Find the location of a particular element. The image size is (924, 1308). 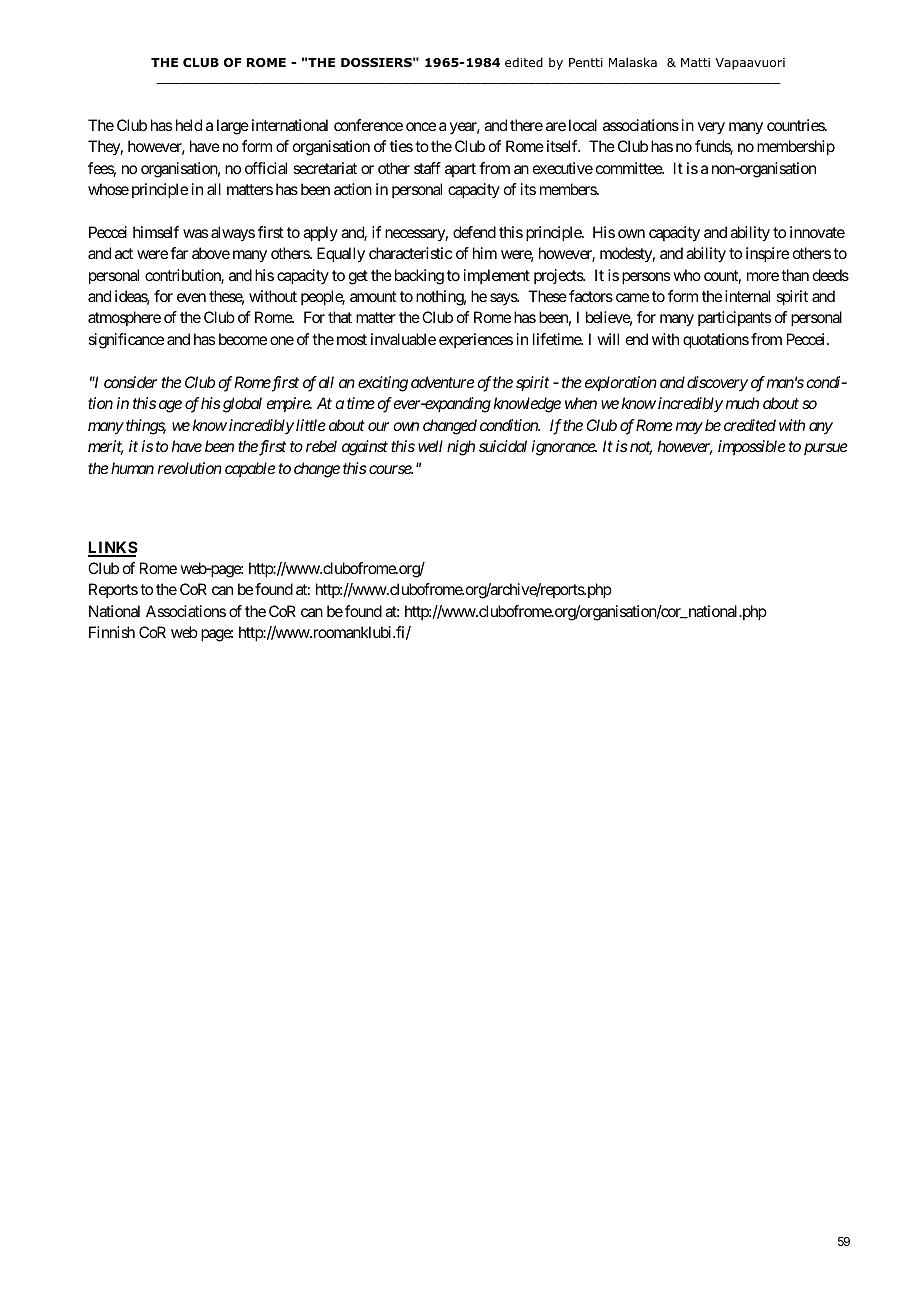

once is located at coordinates (421, 126).
